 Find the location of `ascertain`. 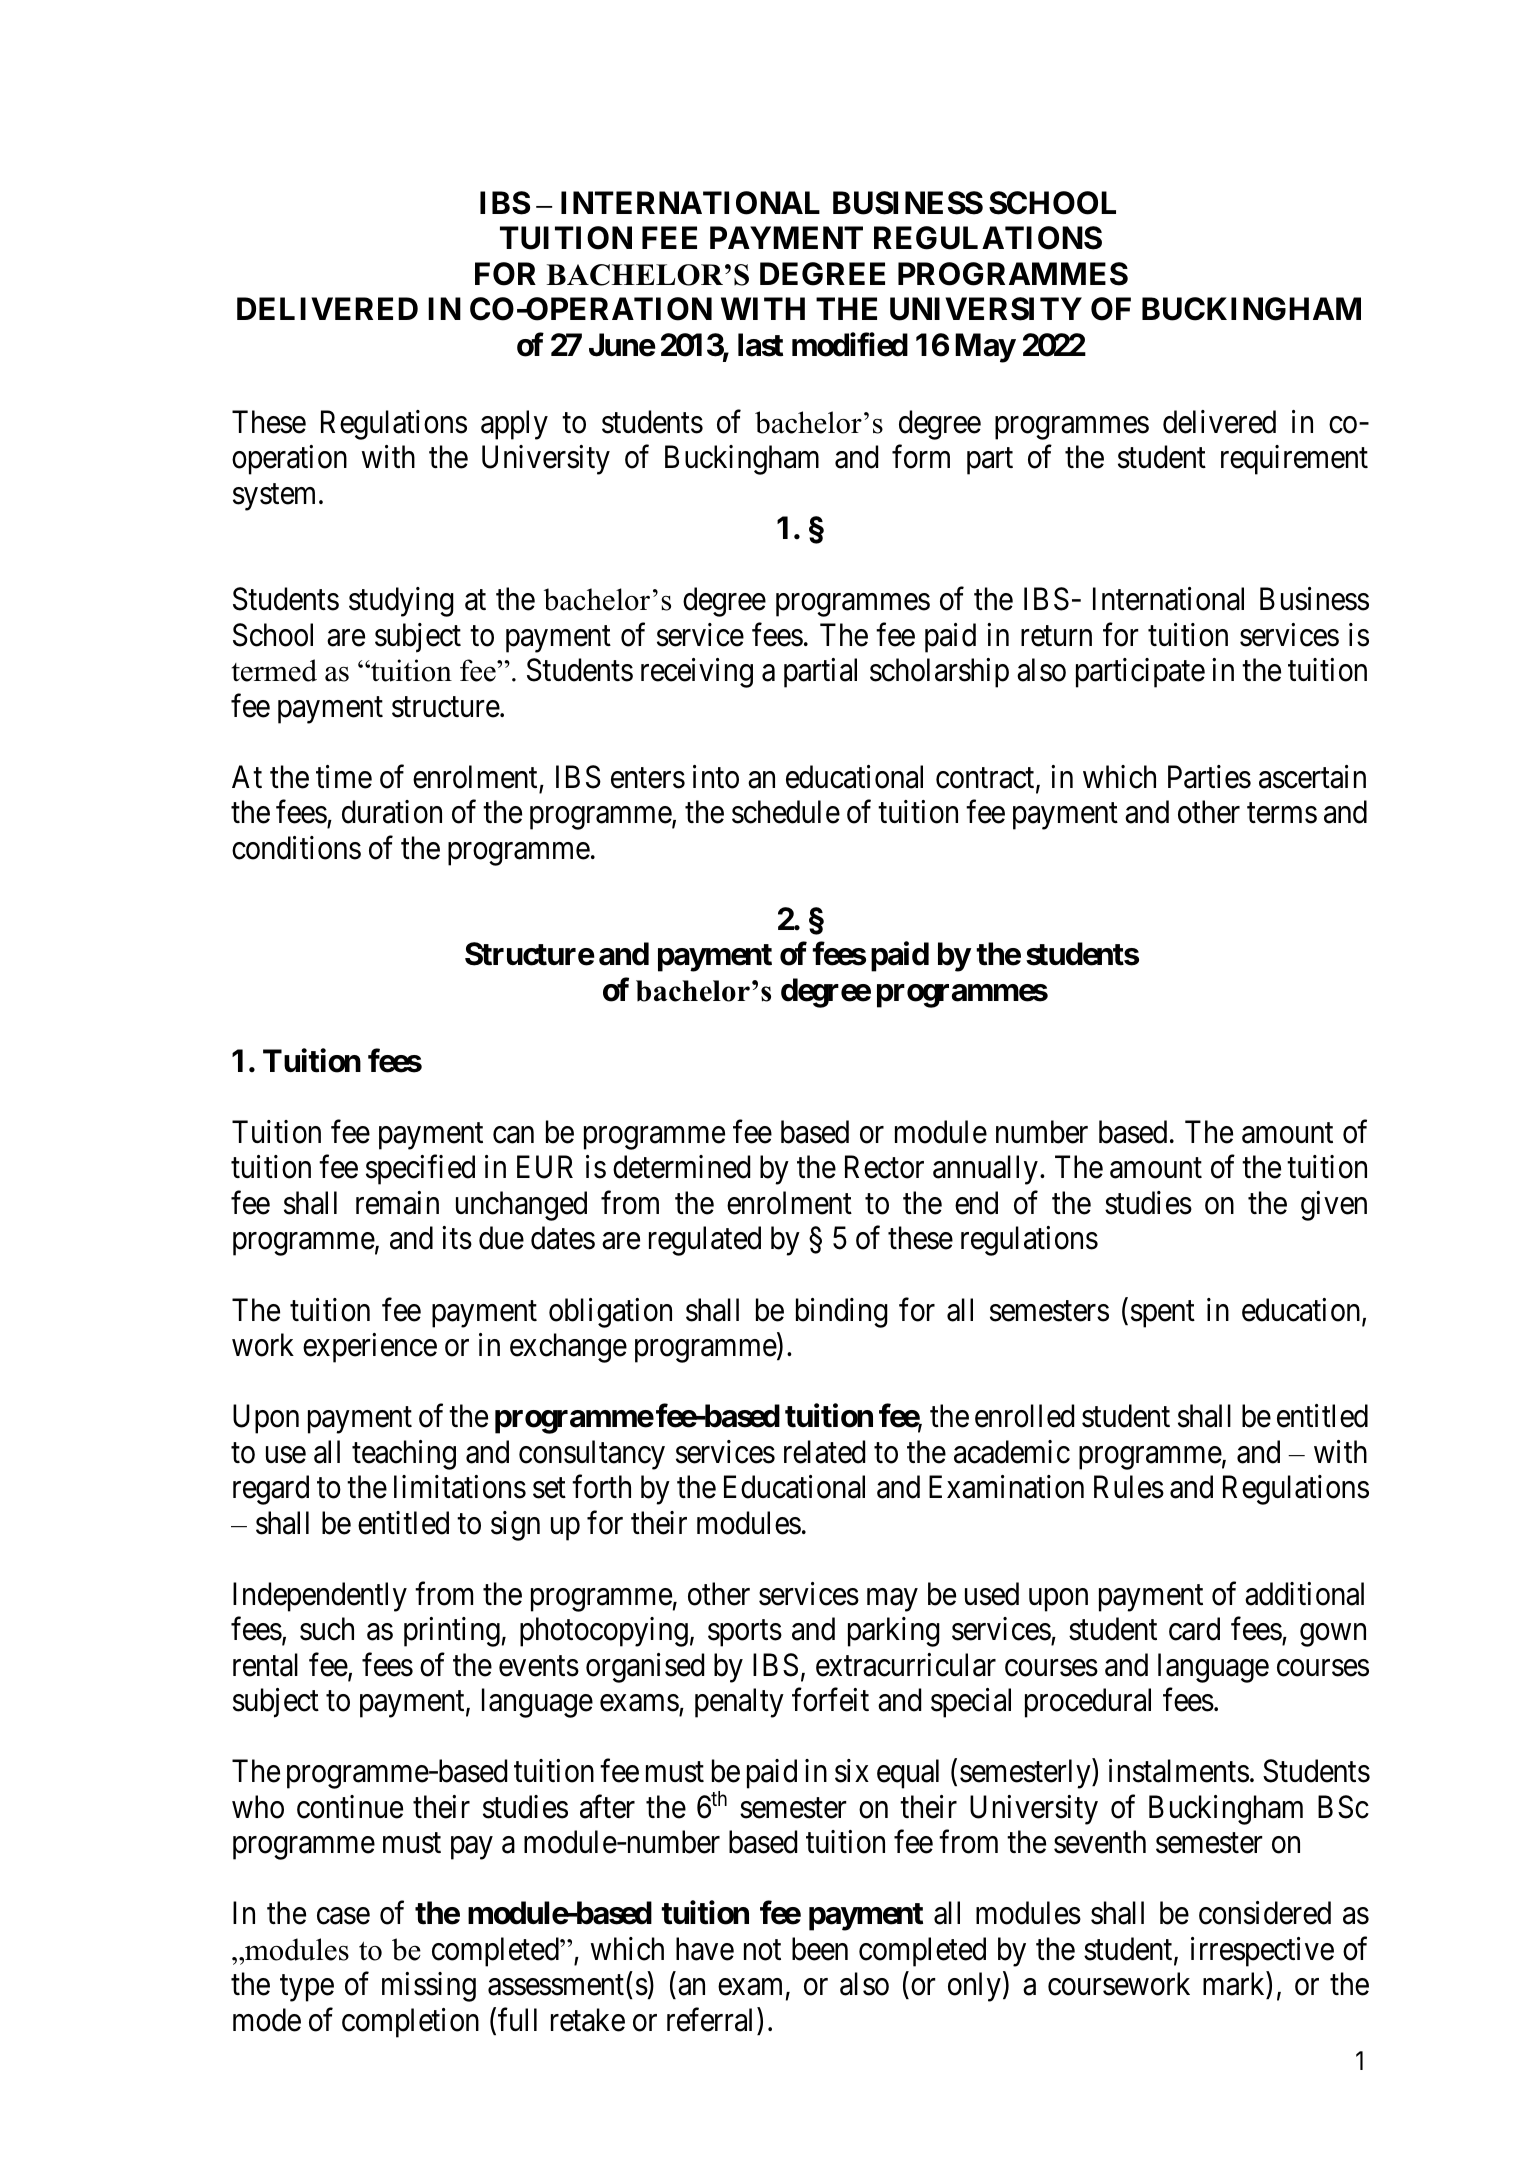

ascertain is located at coordinates (1312, 777).
